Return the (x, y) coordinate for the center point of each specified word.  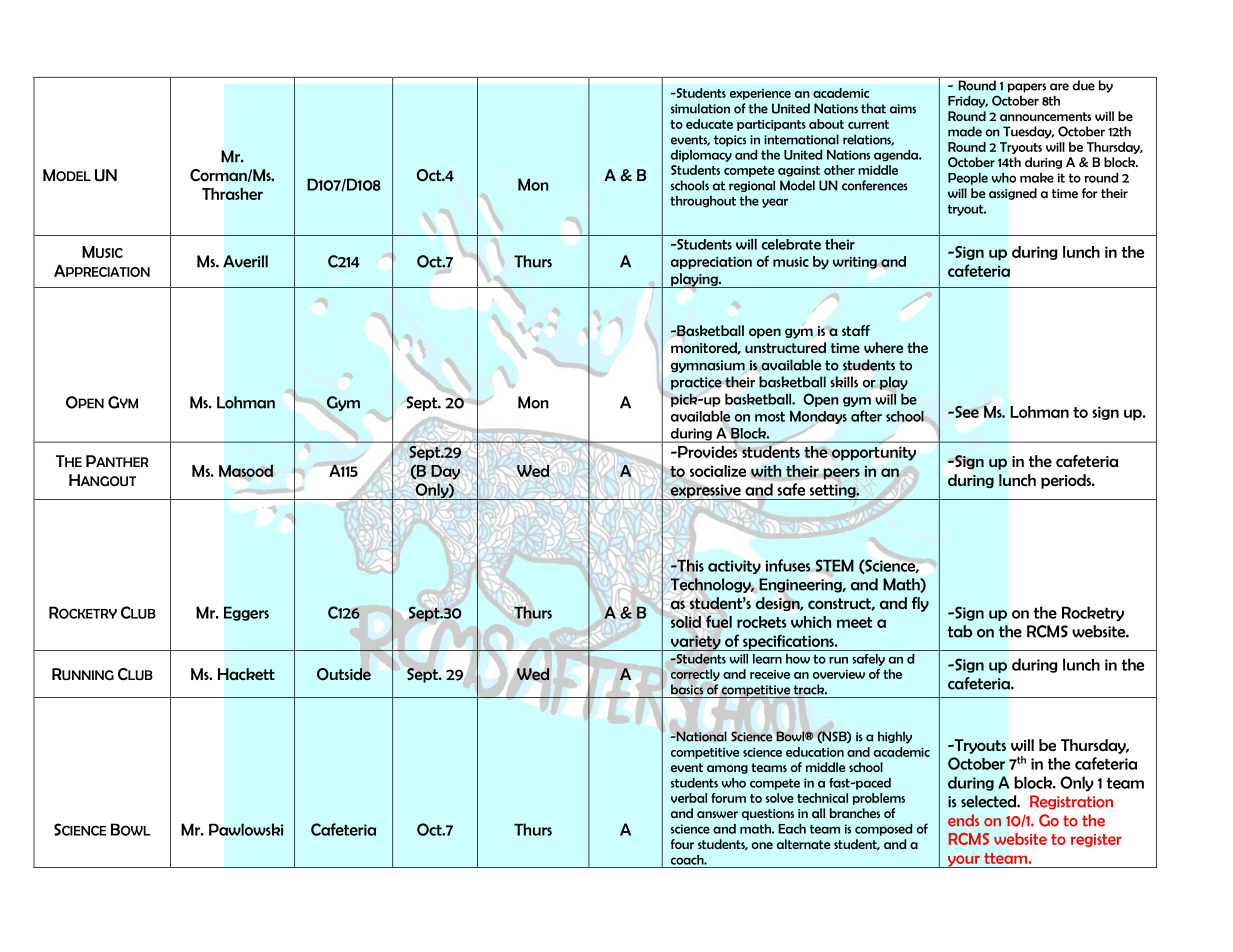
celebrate (791, 244)
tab (960, 631)
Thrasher (232, 194)
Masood (246, 471)
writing (855, 263)
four (682, 844)
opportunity (874, 453)
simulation (700, 108)
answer (717, 814)
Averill (245, 261)
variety (696, 643)
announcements (1045, 116)
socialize (718, 471)
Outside (344, 674)
